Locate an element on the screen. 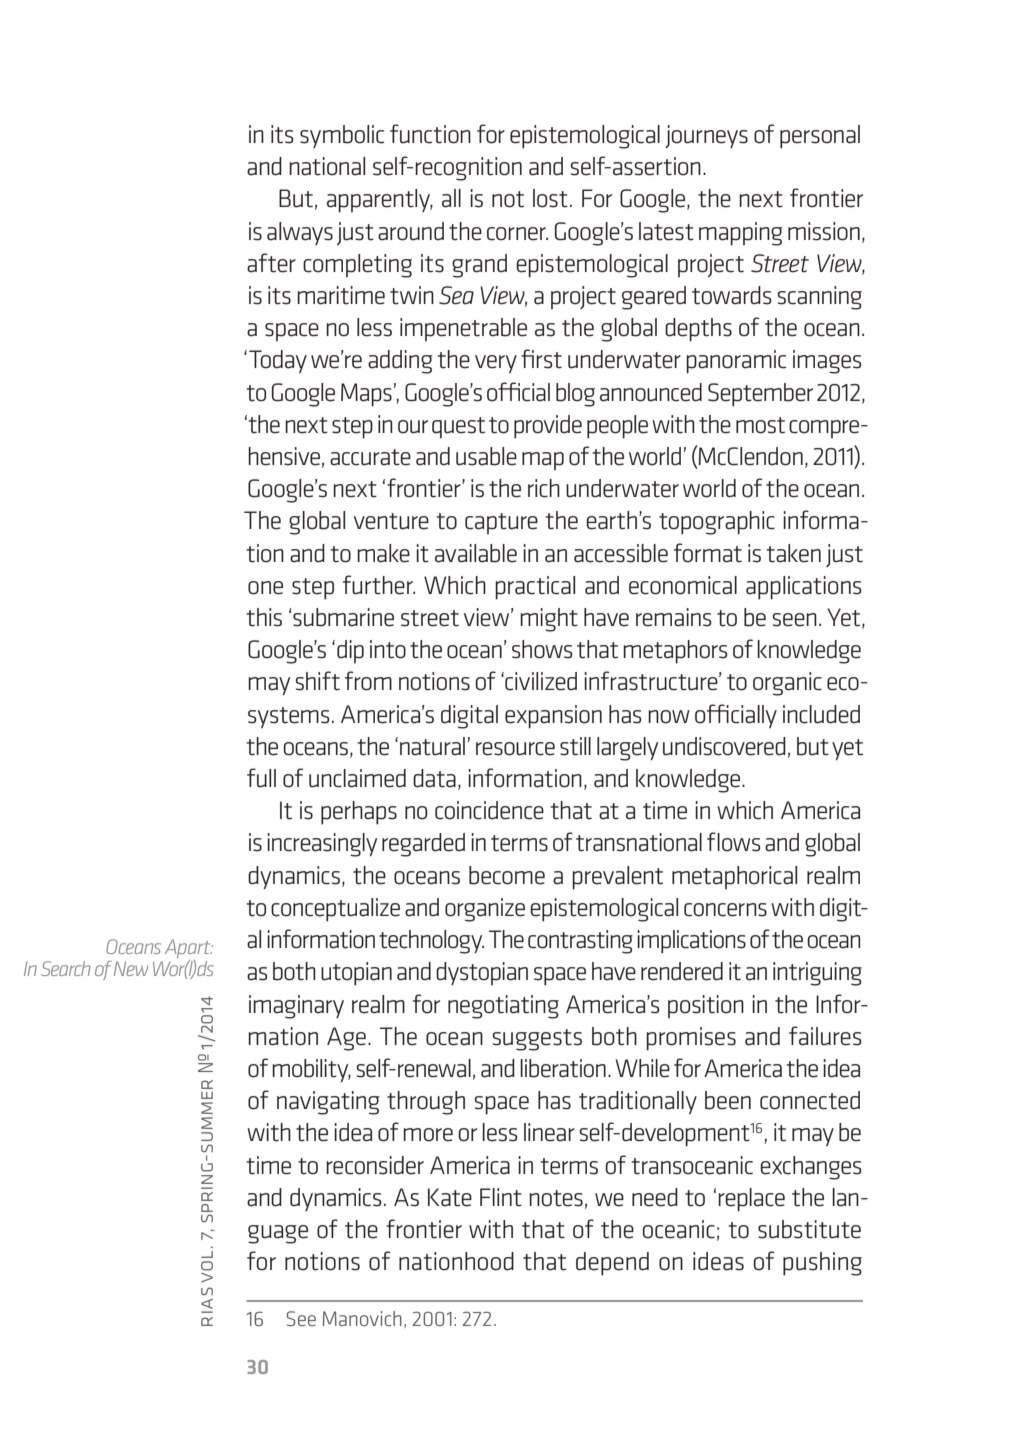 This screenshot has width=1017, height=1449. available is located at coordinates (476, 553).
